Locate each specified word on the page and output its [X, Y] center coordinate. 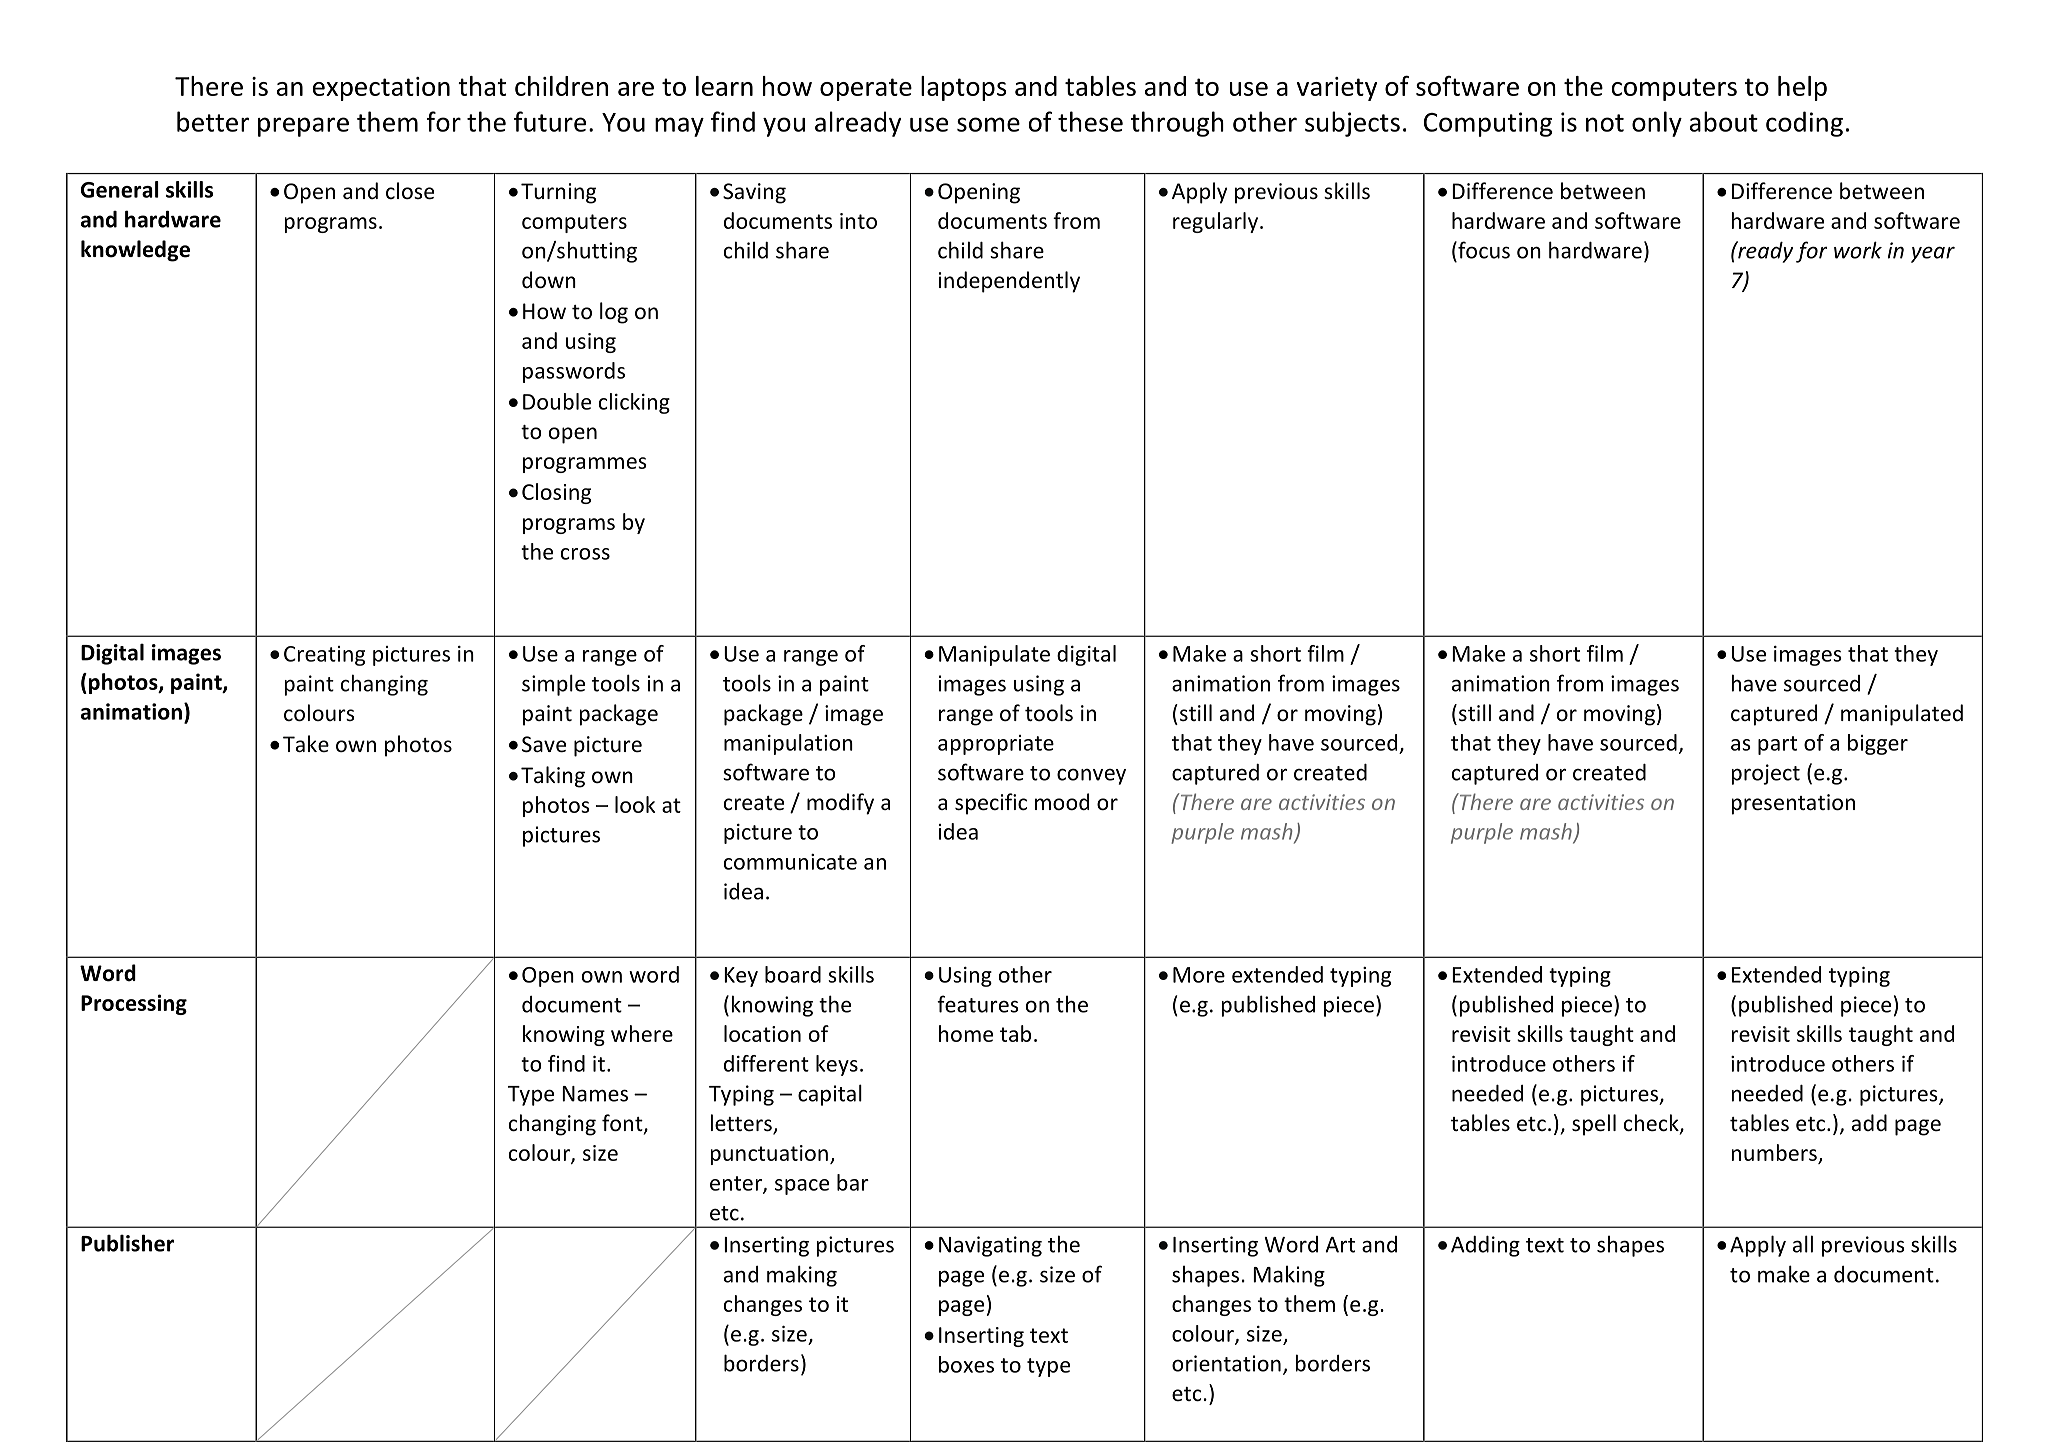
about [1724, 121]
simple [553, 685]
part [1777, 745]
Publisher [127, 1243]
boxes [966, 1364]
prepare [303, 127]
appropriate [996, 745]
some [988, 124]
